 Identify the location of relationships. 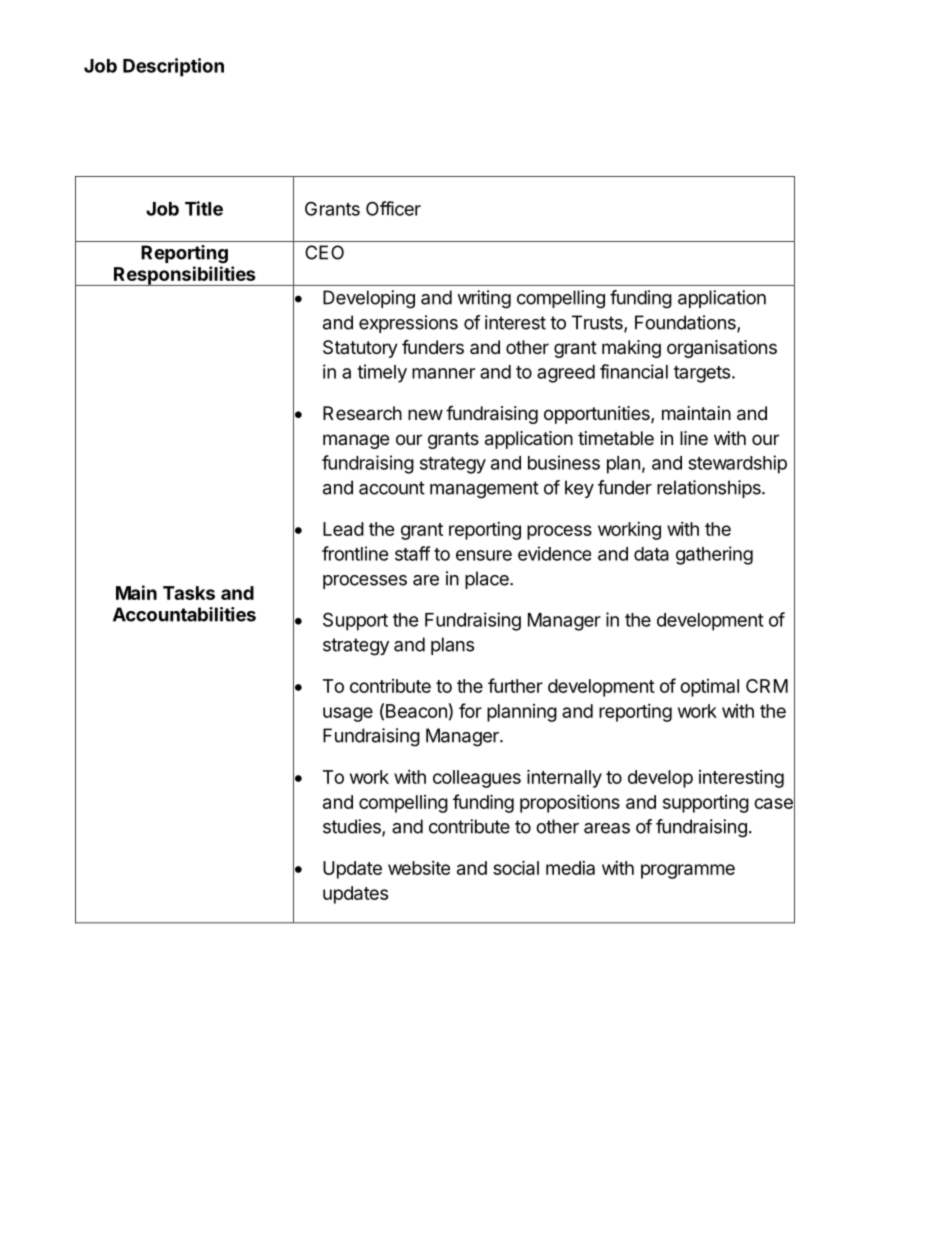
(710, 489).
